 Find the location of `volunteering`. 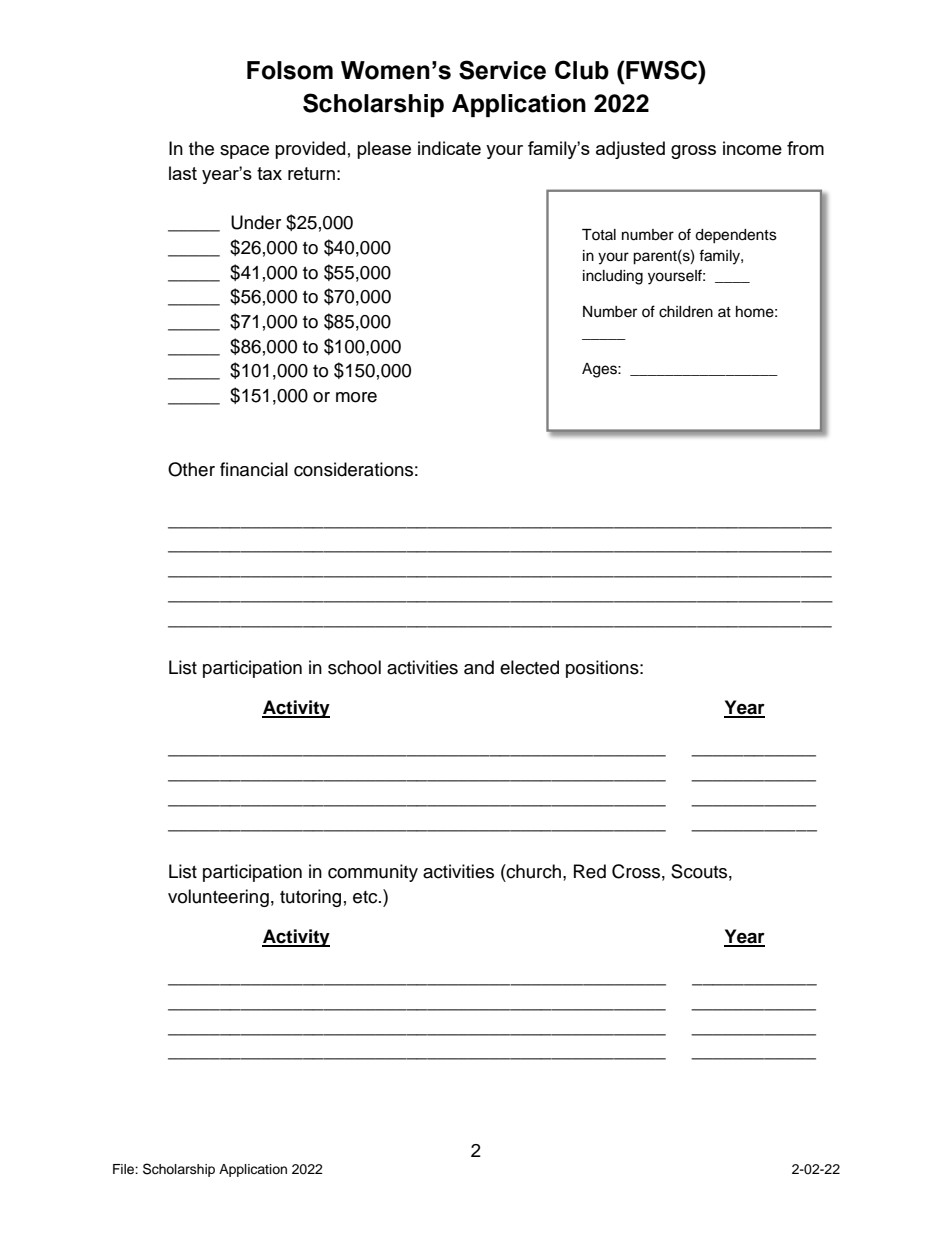

volunteering is located at coordinates (218, 898).
